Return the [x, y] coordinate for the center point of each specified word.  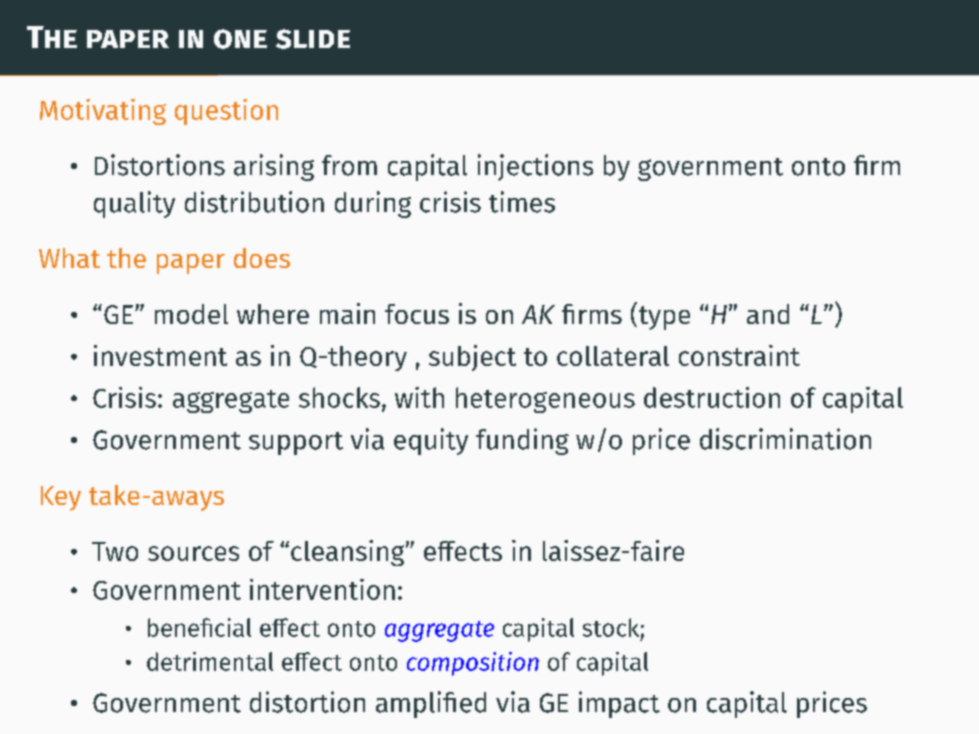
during [373, 204]
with [419, 397]
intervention [322, 589]
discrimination [785, 439]
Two [115, 551]
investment [160, 355]
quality [134, 204]
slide [313, 39]
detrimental [210, 661]
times [522, 202]
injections [535, 167]
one [240, 39]
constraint [739, 355]
